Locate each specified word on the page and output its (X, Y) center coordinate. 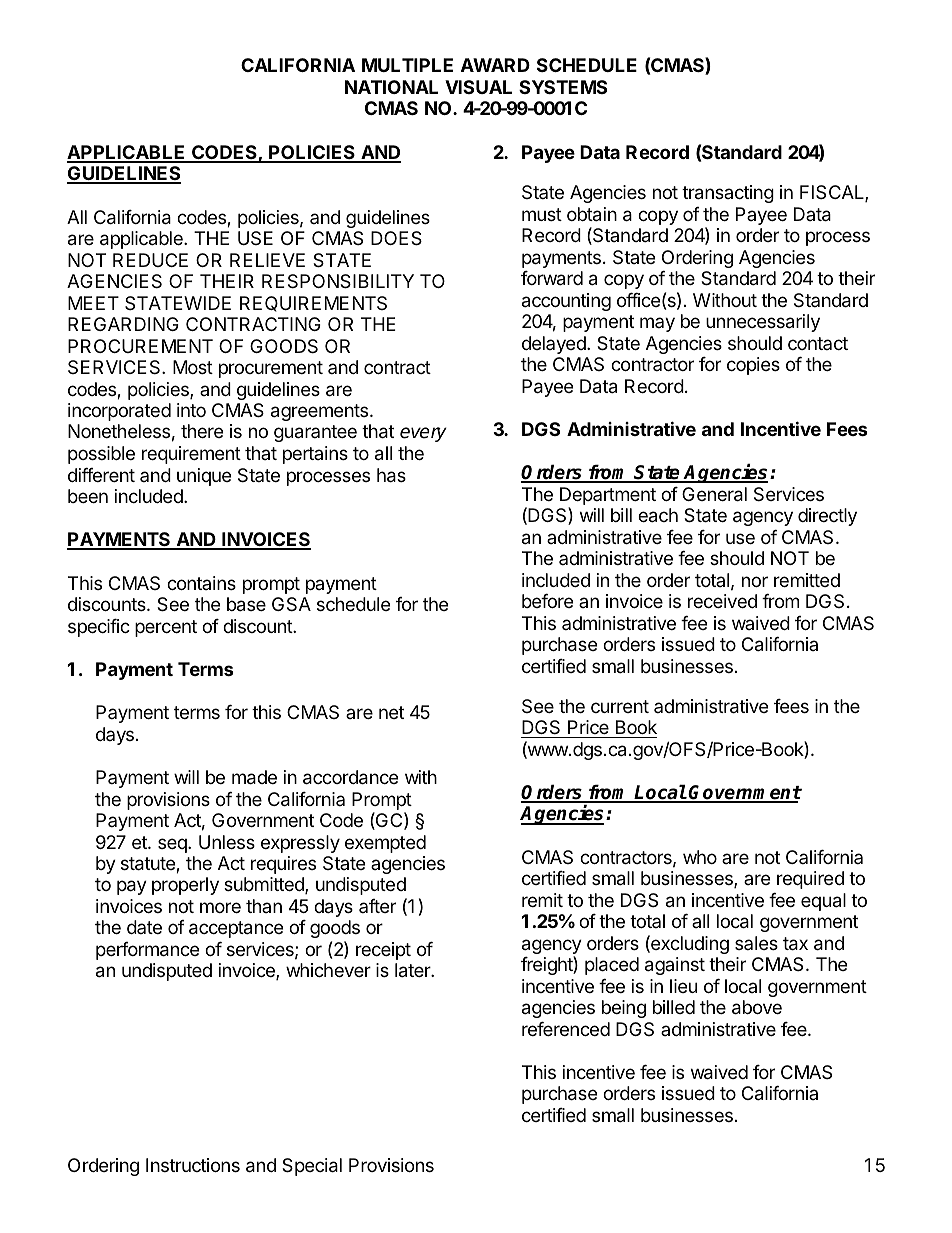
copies (753, 366)
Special (312, 1167)
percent (166, 628)
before (547, 601)
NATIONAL (391, 87)
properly (185, 886)
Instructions (193, 1165)
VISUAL (478, 87)
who (700, 857)
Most (193, 367)
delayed (555, 345)
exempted (385, 844)
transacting (728, 194)
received (722, 601)
